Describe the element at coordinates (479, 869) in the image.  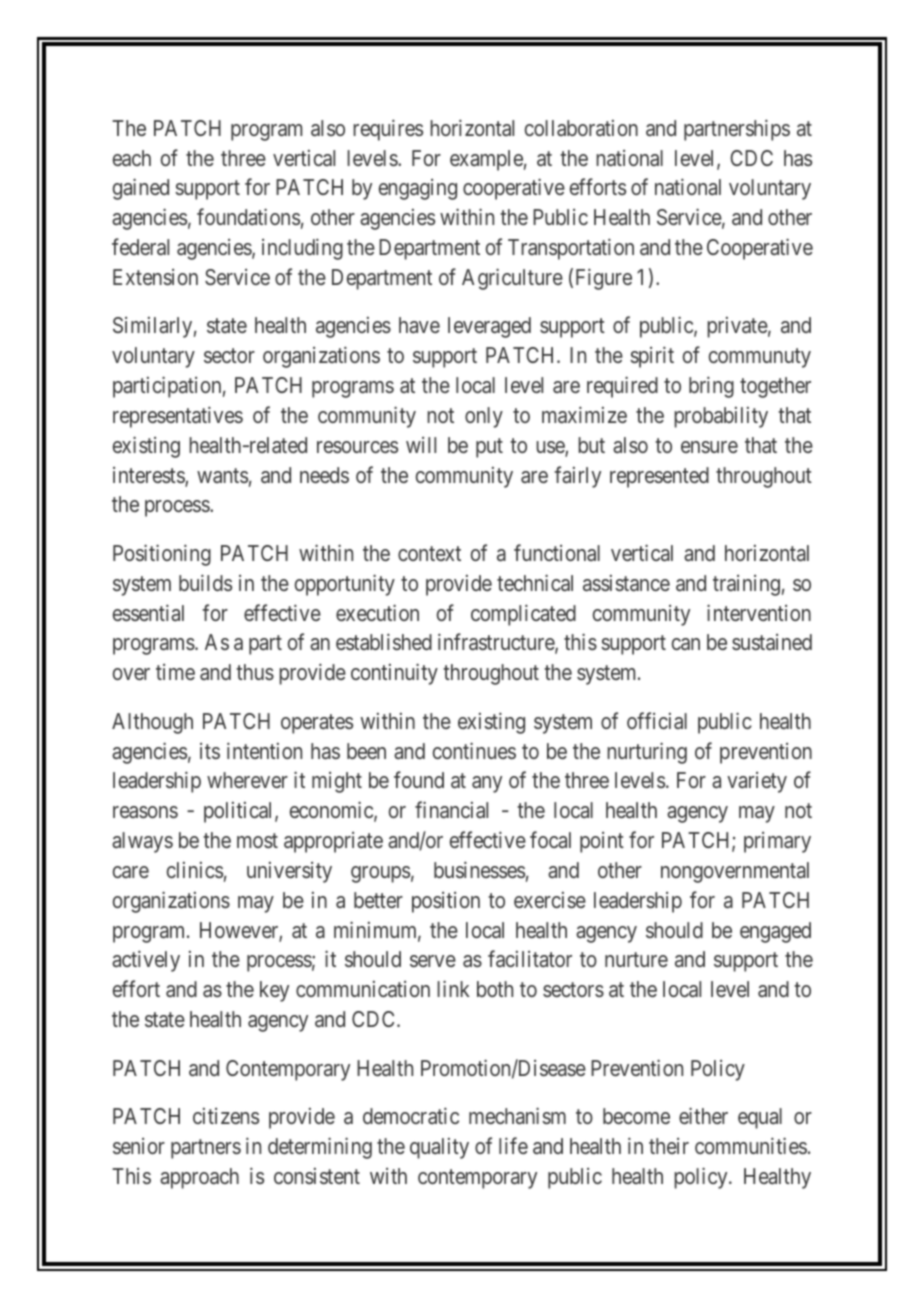
I see `businesses` at that location.
